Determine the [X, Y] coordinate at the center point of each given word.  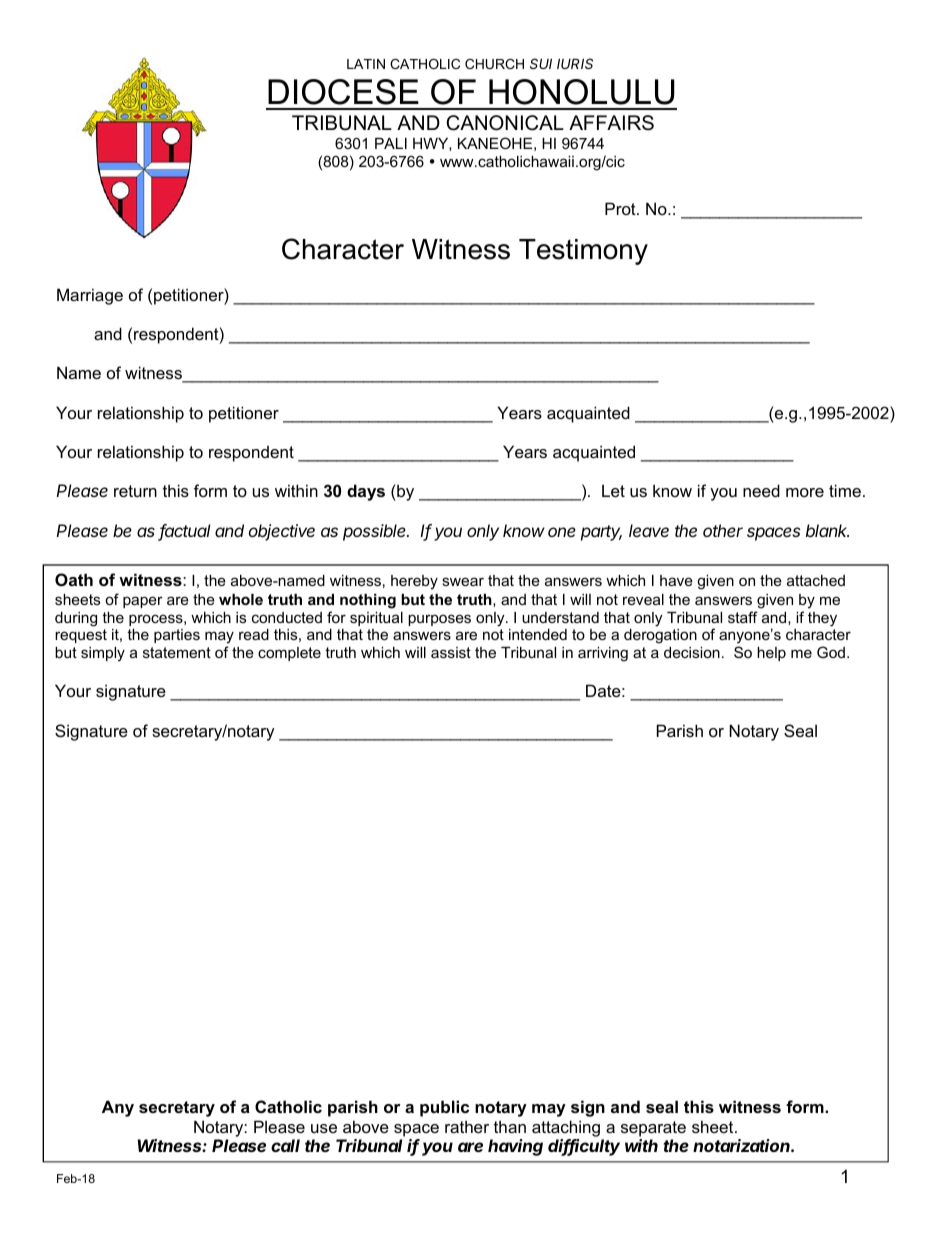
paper [143, 602]
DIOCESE [343, 92]
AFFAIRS [611, 123]
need [761, 490]
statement [177, 652]
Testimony [583, 252]
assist [451, 652]
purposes [439, 620]
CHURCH [494, 64]
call [285, 1145]
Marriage [90, 296]
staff [743, 617]
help [771, 654]
